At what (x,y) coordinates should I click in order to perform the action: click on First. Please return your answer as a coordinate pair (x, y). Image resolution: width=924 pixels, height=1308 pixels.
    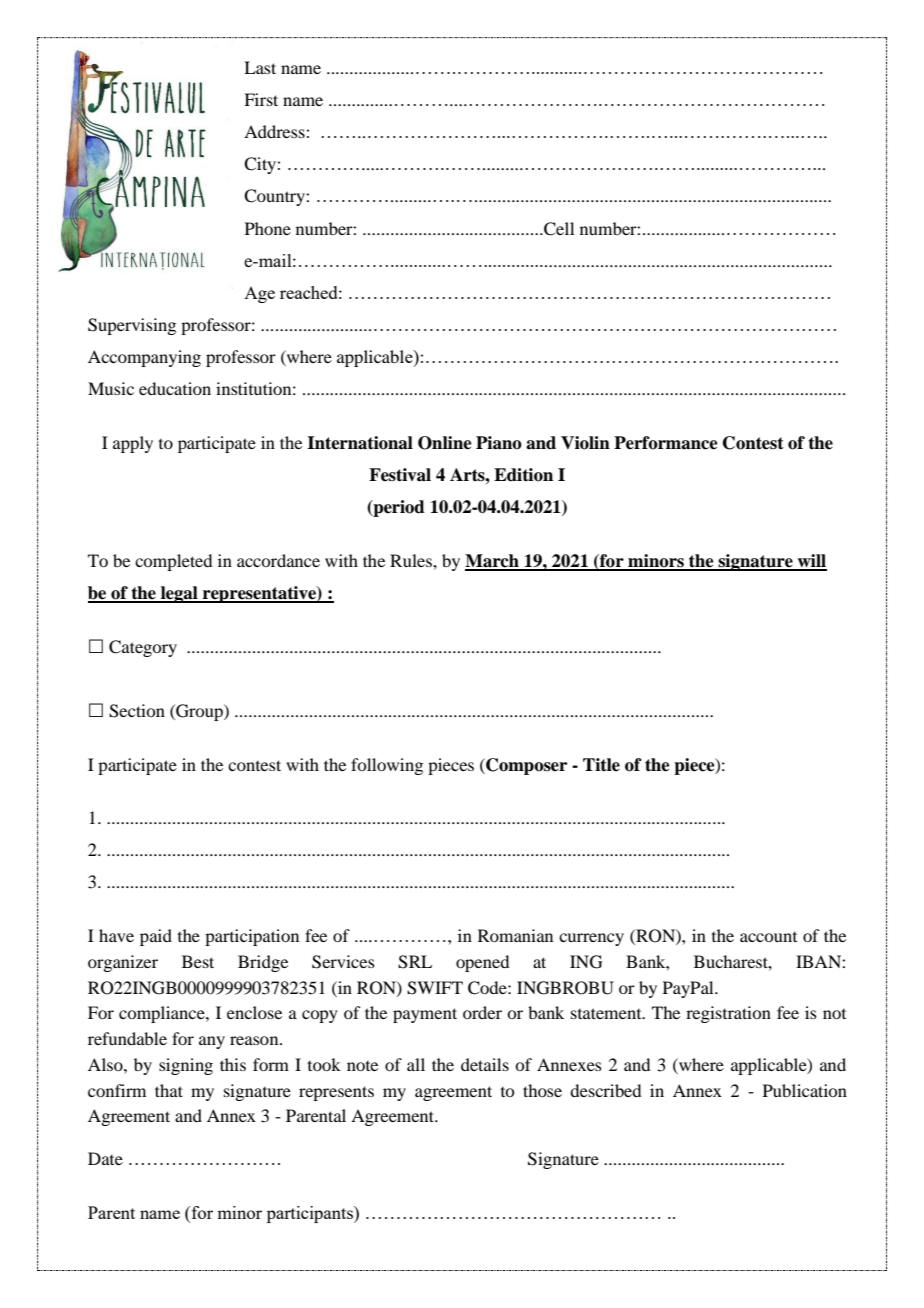
    Looking at the image, I should click on (261, 99).
